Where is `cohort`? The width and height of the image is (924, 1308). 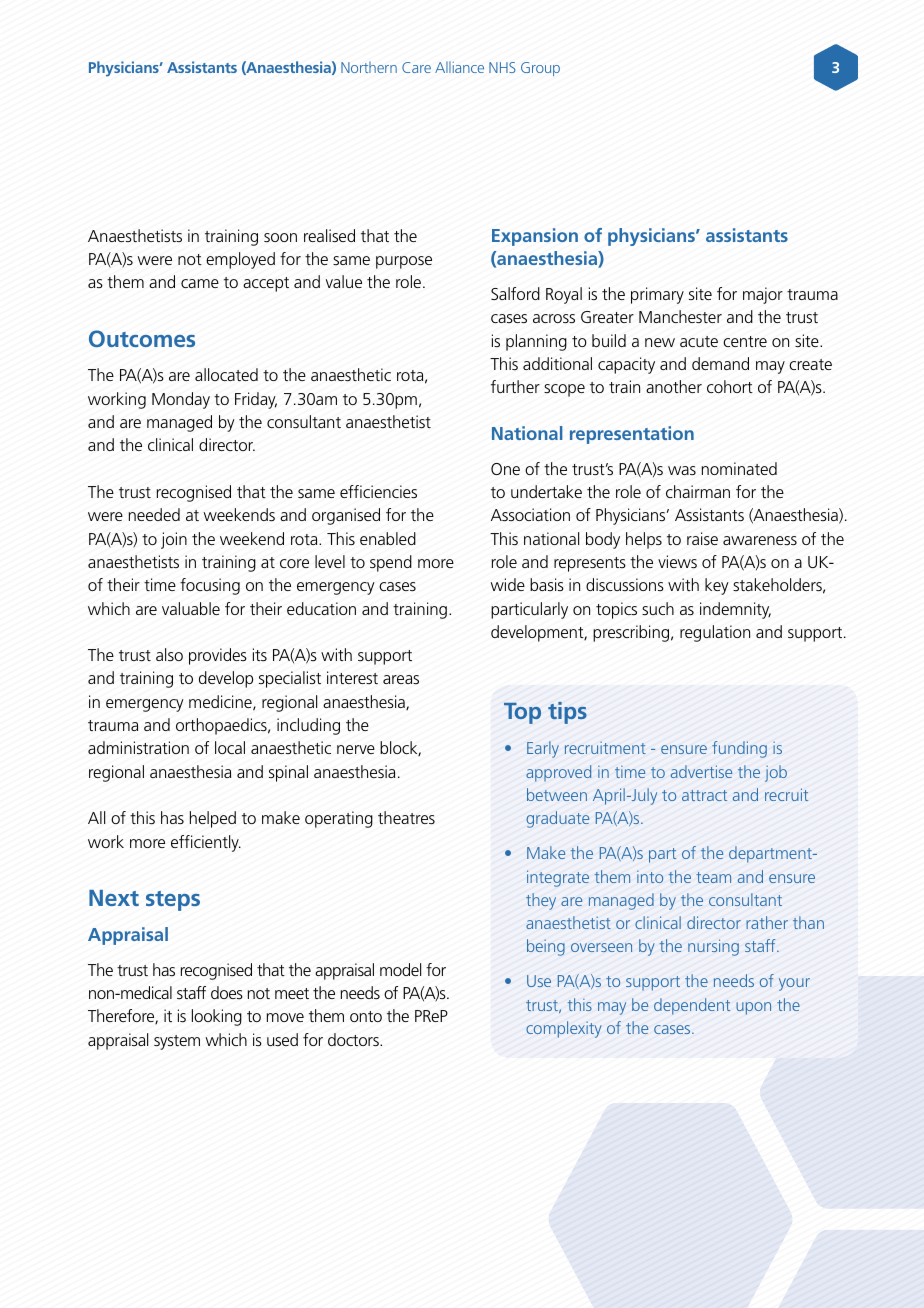 cohort is located at coordinates (730, 386).
